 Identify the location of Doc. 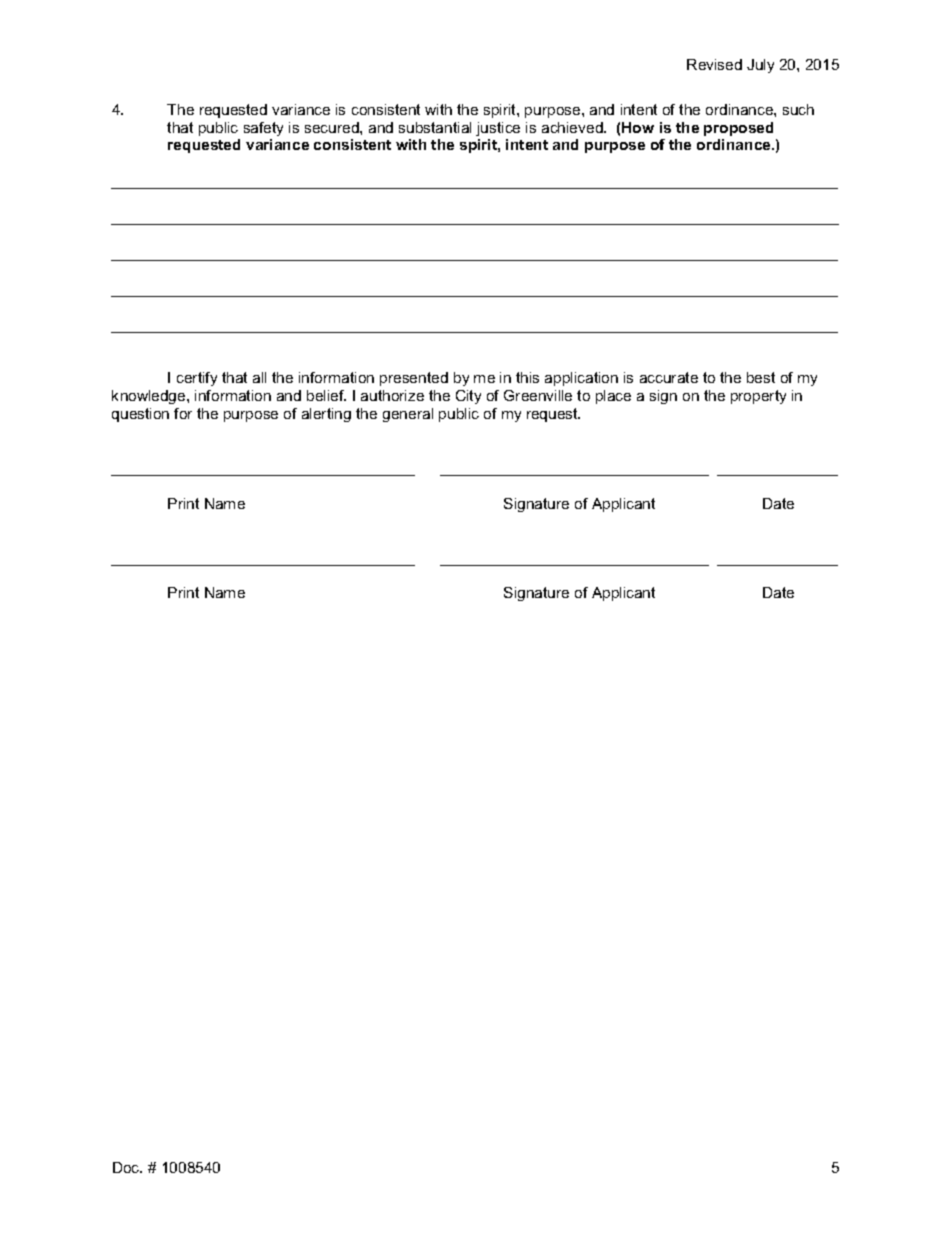
(127, 1167).
